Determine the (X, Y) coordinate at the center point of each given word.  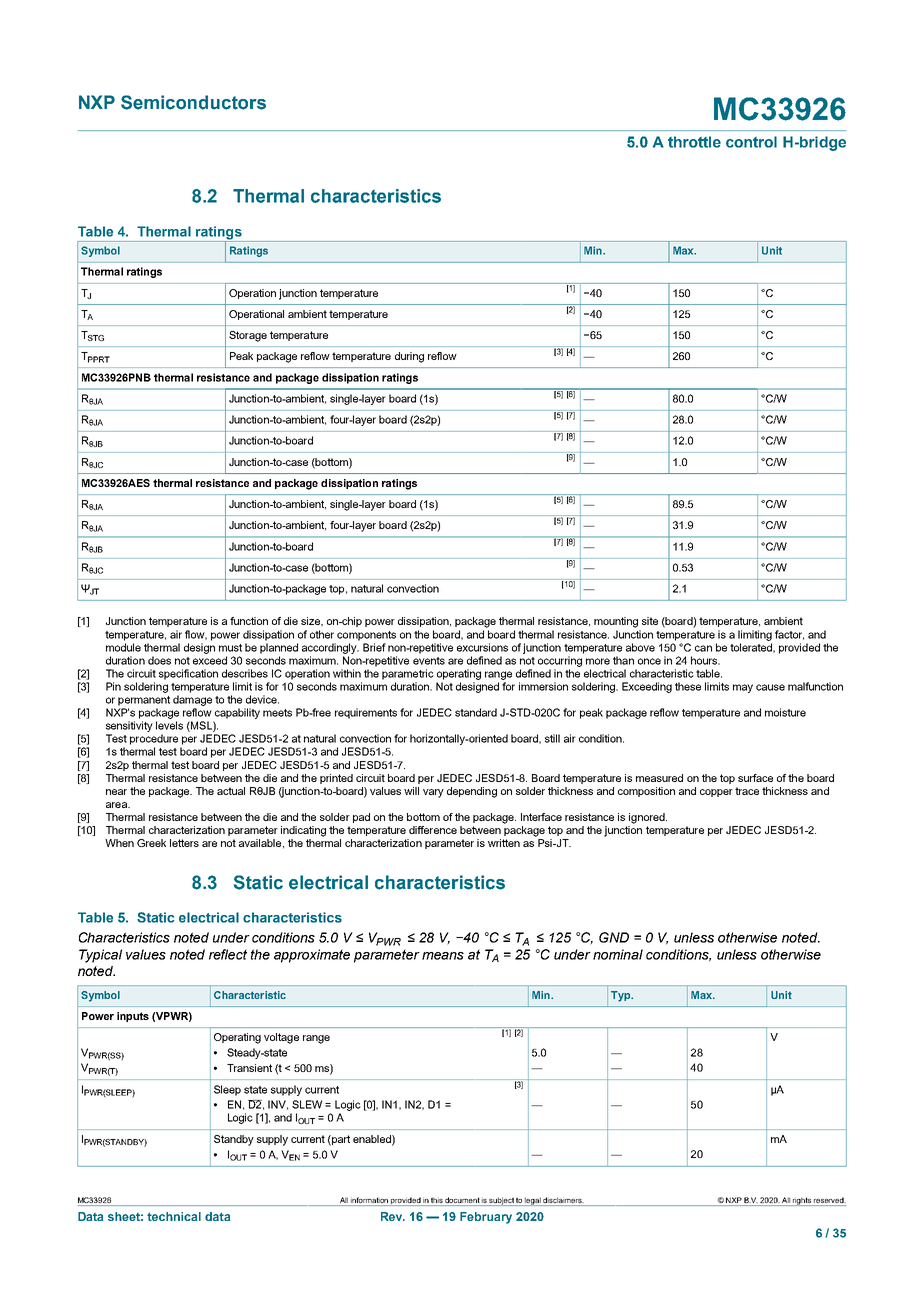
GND (614, 937)
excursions (482, 647)
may (743, 688)
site (650, 621)
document (462, 1200)
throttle (694, 142)
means (443, 956)
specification (188, 674)
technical (174, 1216)
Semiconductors (193, 102)
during (409, 357)
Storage (248, 336)
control (751, 142)
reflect (228, 954)
